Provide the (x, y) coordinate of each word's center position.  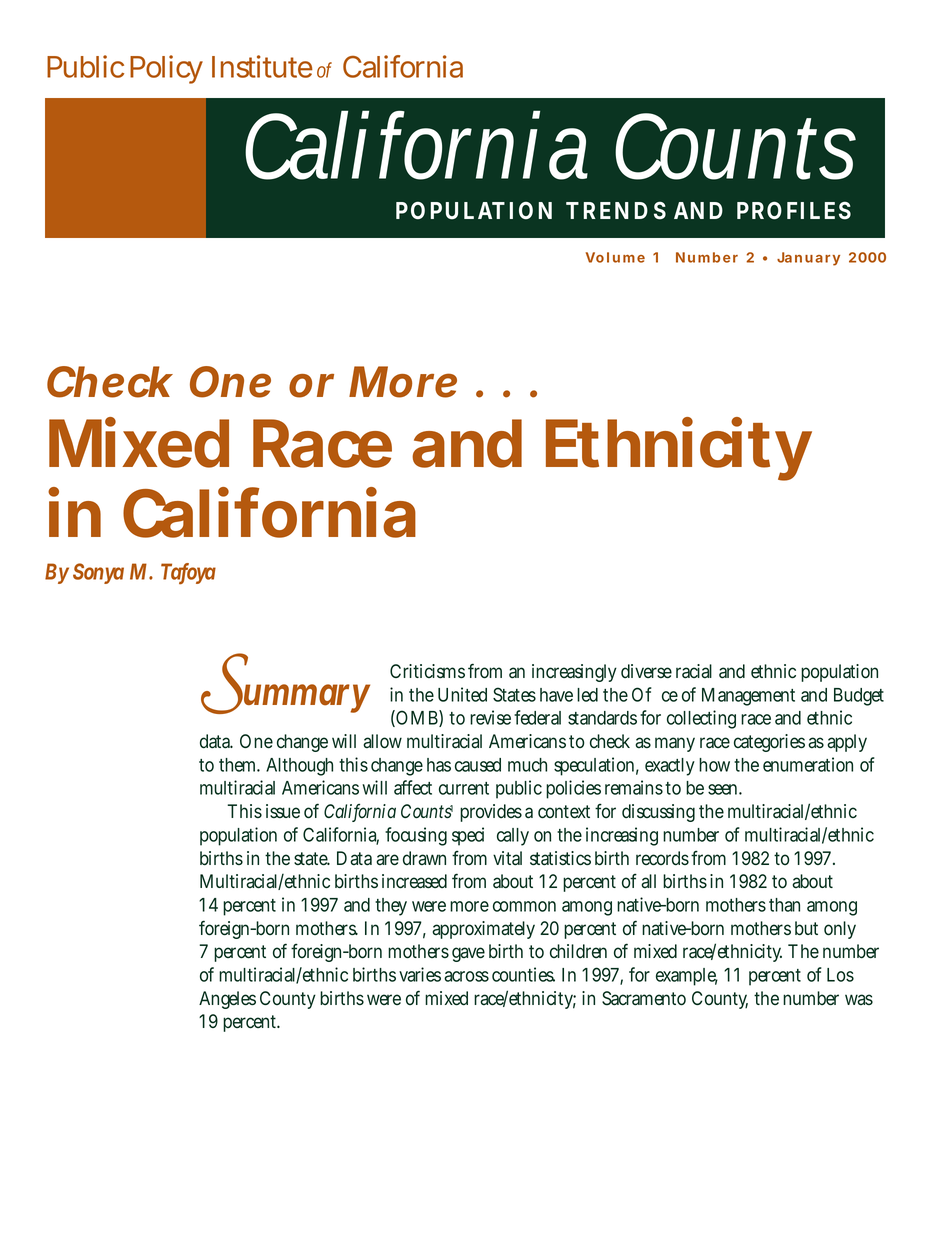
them (239, 765)
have (556, 695)
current (464, 788)
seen (725, 789)
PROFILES (794, 210)
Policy (166, 69)
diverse (646, 671)
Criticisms (427, 671)
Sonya (98, 573)
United (462, 694)
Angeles (227, 1000)
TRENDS (616, 210)
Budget (859, 697)
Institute (262, 66)
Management (748, 697)
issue (283, 811)
